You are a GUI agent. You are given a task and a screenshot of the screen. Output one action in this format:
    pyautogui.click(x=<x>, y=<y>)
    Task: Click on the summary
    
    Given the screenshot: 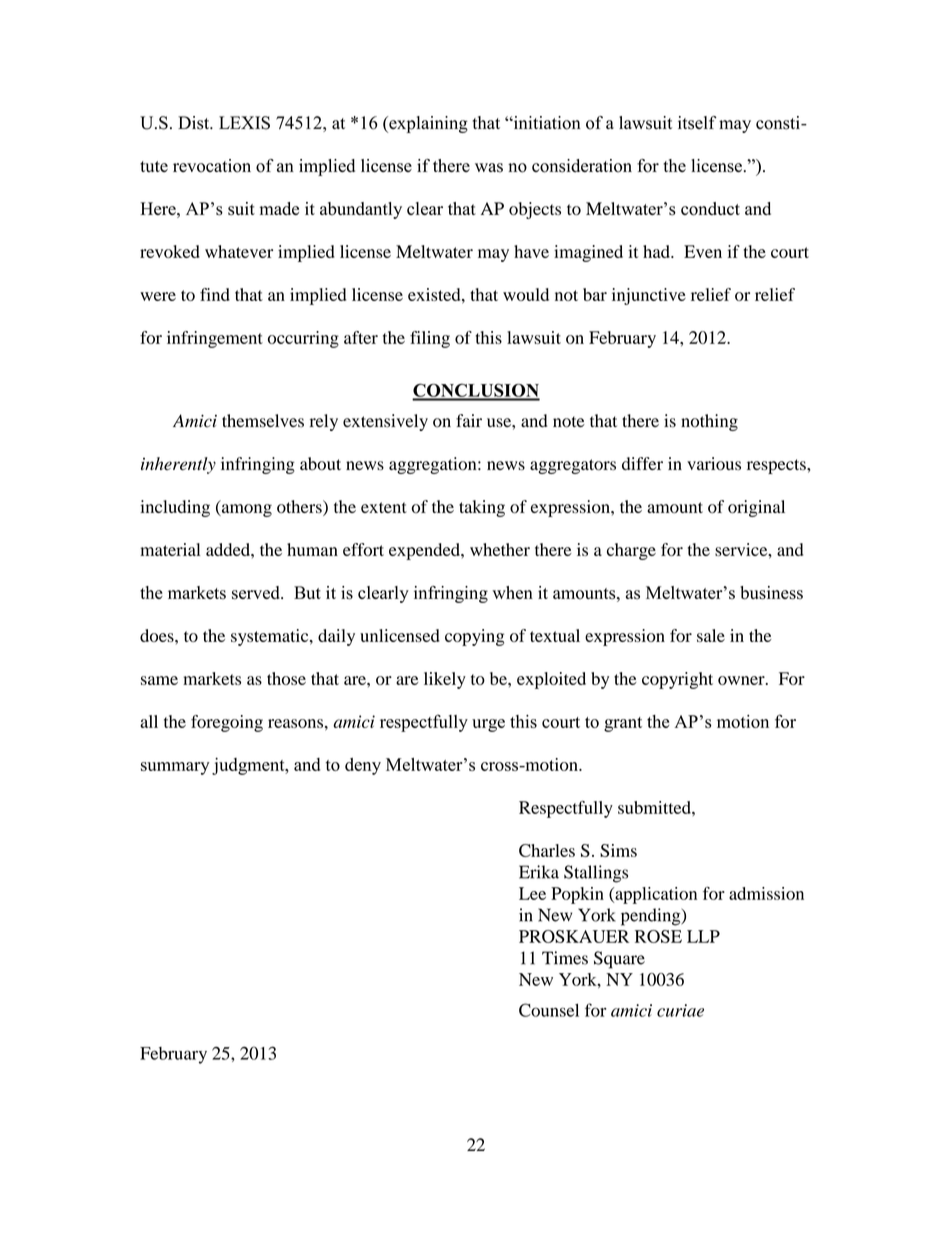 What is the action you would take?
    pyautogui.click(x=175, y=768)
